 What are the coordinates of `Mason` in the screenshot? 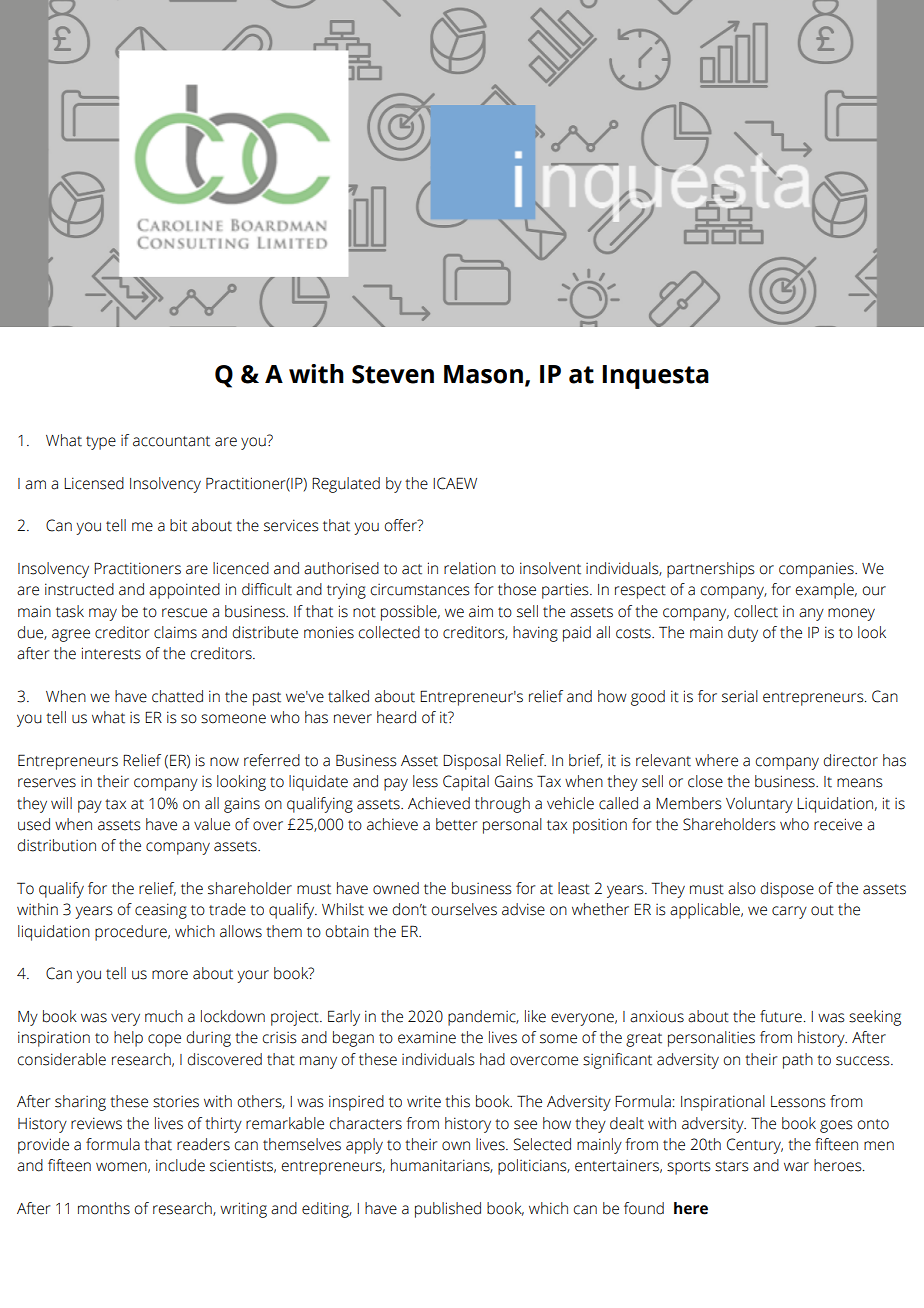 It's located at (483, 374).
